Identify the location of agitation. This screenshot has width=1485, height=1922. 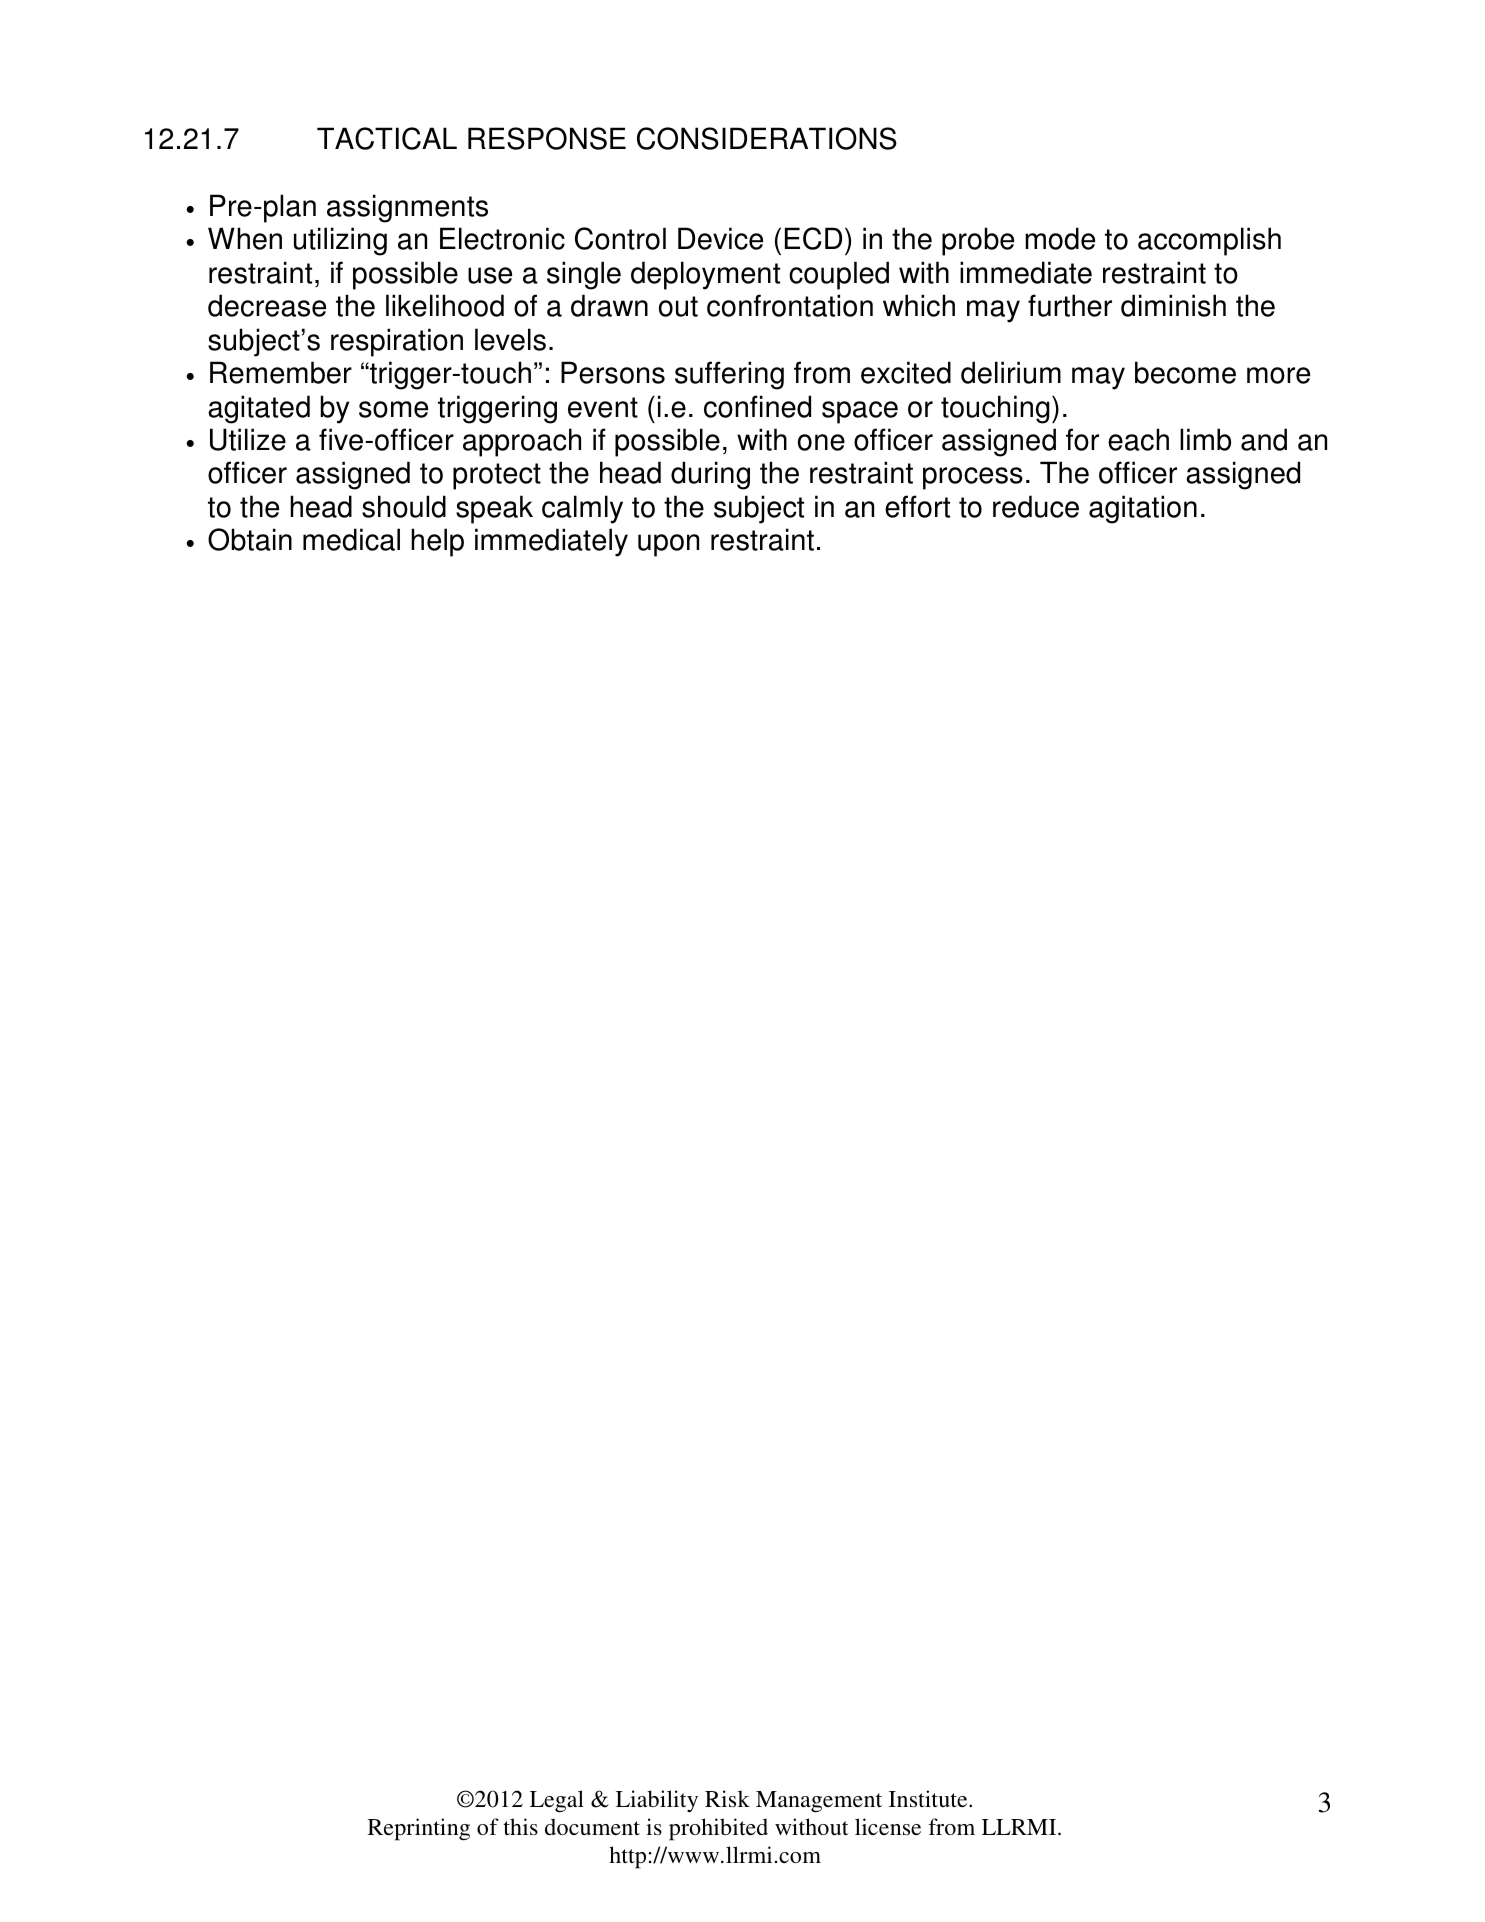
(1143, 509).
